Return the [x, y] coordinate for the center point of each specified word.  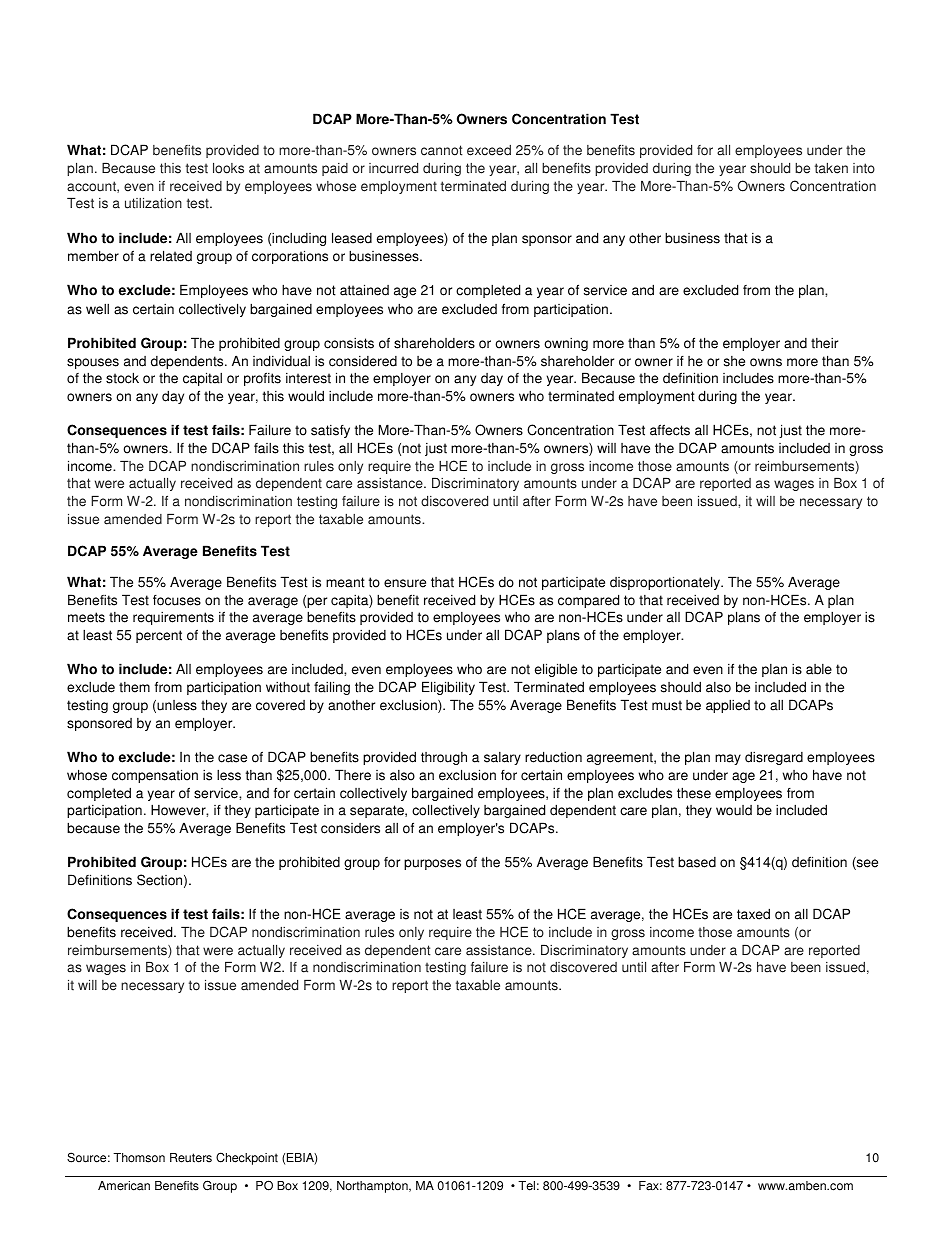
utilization [153, 203]
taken [831, 168]
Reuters [191, 1158]
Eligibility [448, 688]
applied [728, 706]
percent [159, 636]
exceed [489, 150]
